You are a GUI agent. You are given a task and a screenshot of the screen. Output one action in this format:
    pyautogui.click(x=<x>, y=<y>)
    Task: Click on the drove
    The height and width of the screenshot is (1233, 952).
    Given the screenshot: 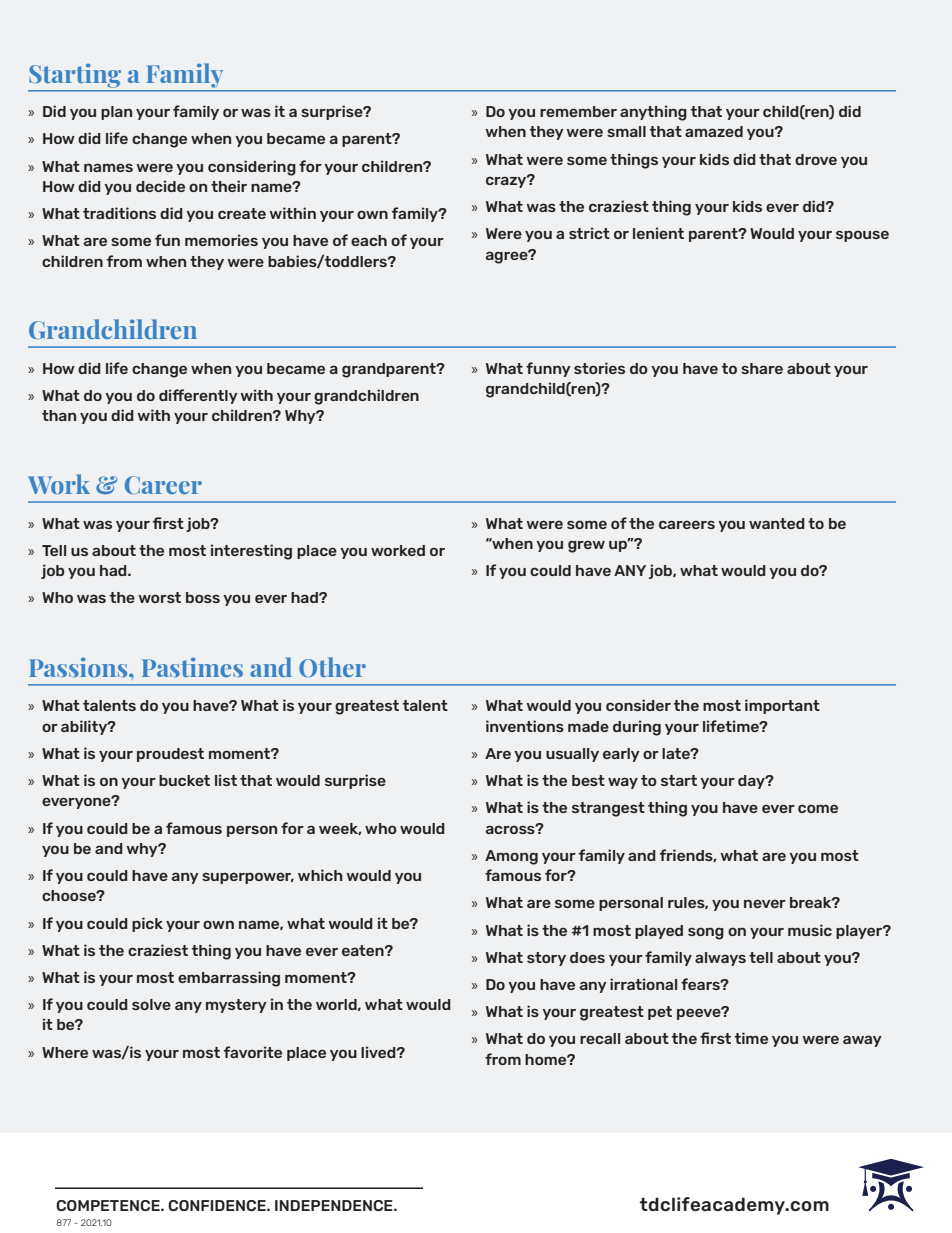 What is the action you would take?
    pyautogui.click(x=816, y=159)
